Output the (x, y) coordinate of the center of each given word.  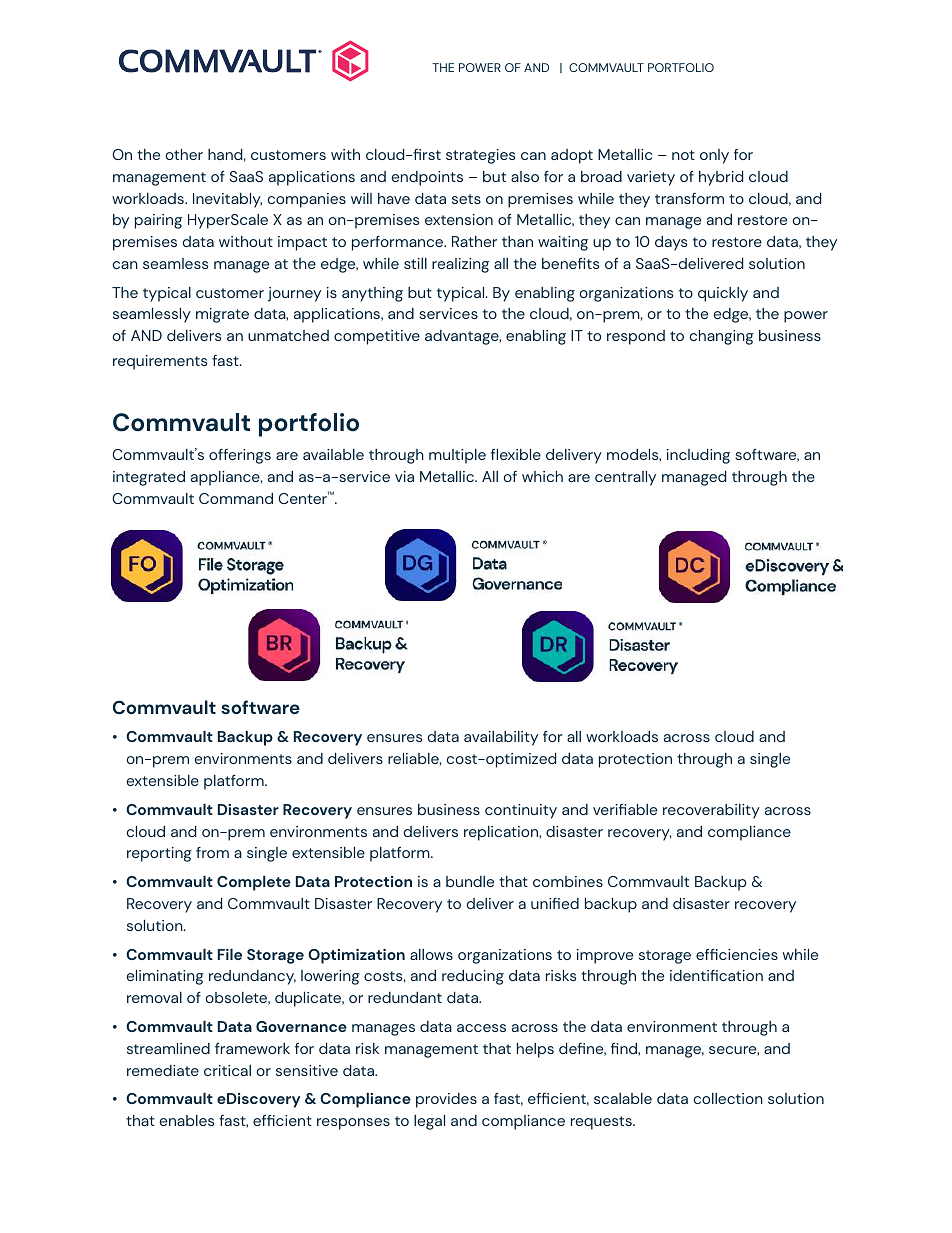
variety (651, 178)
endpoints (427, 178)
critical (227, 1070)
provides (446, 1100)
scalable (623, 1098)
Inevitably (227, 200)
